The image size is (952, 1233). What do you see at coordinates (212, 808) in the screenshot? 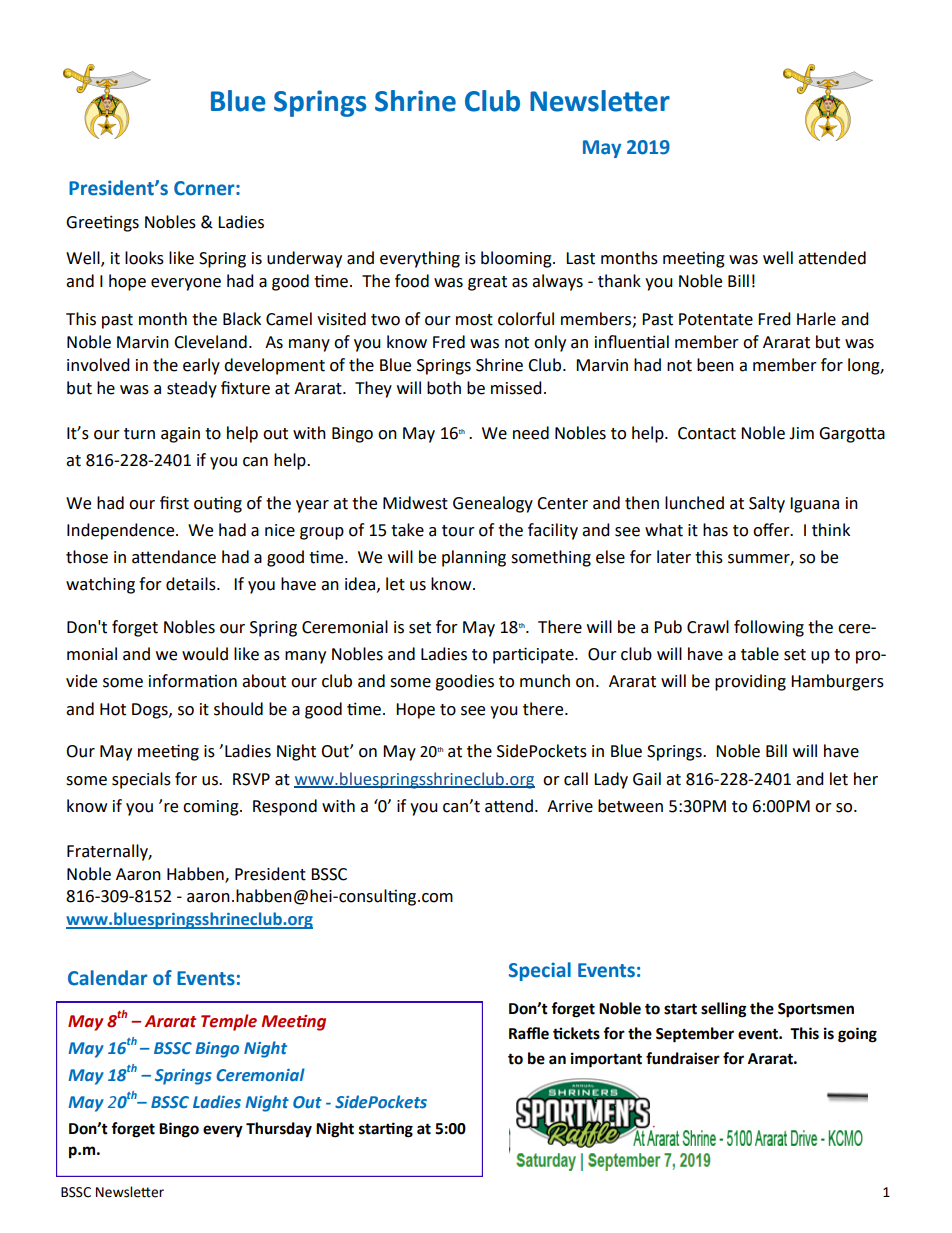
I see `coming` at bounding box center [212, 808].
